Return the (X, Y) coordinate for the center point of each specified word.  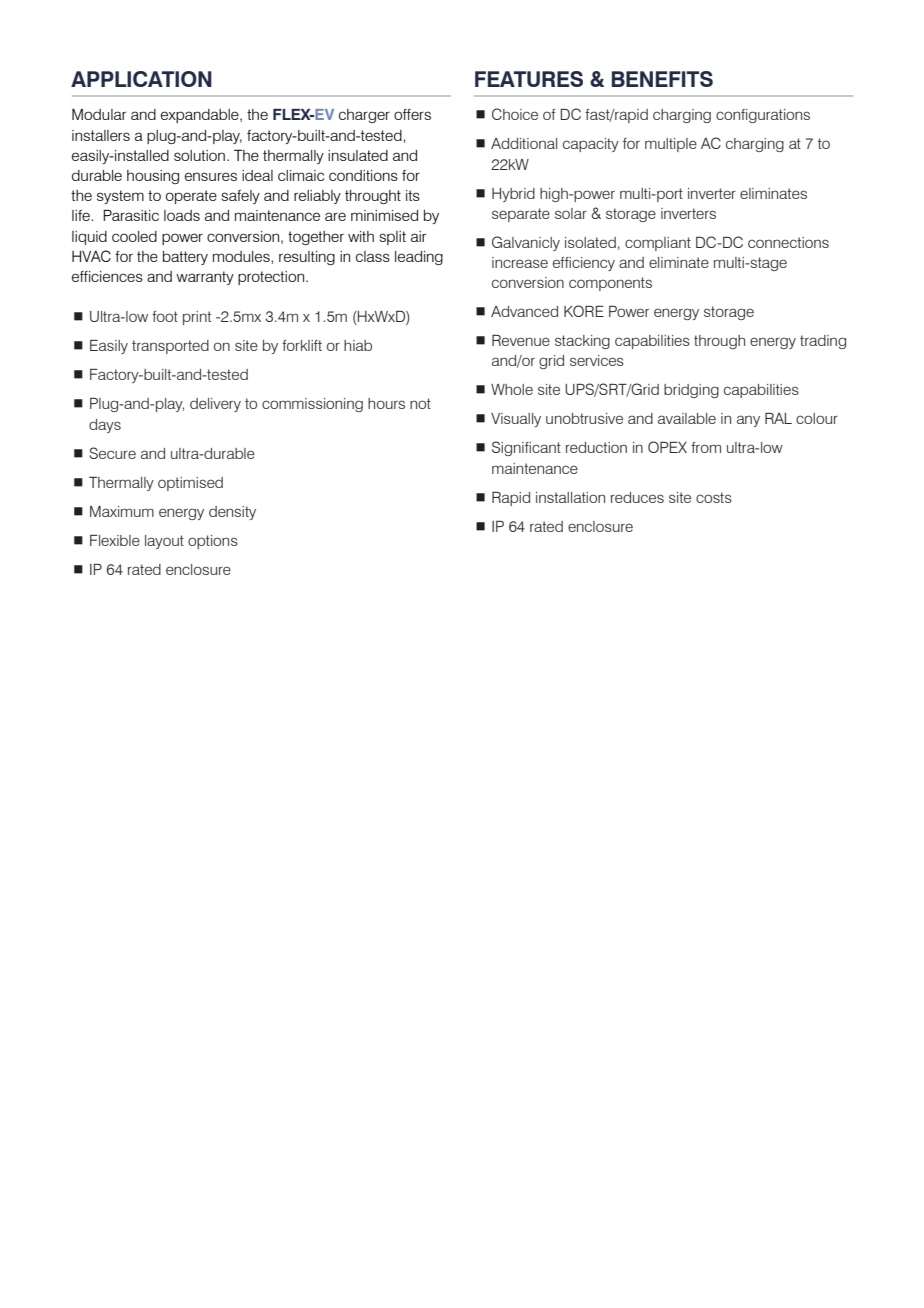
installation (570, 497)
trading (823, 342)
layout (164, 542)
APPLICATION (141, 79)
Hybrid (513, 195)
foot (165, 316)
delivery (215, 405)
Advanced (524, 311)
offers (412, 114)
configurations (763, 116)
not (420, 403)
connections (788, 242)
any (748, 421)
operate (191, 197)
